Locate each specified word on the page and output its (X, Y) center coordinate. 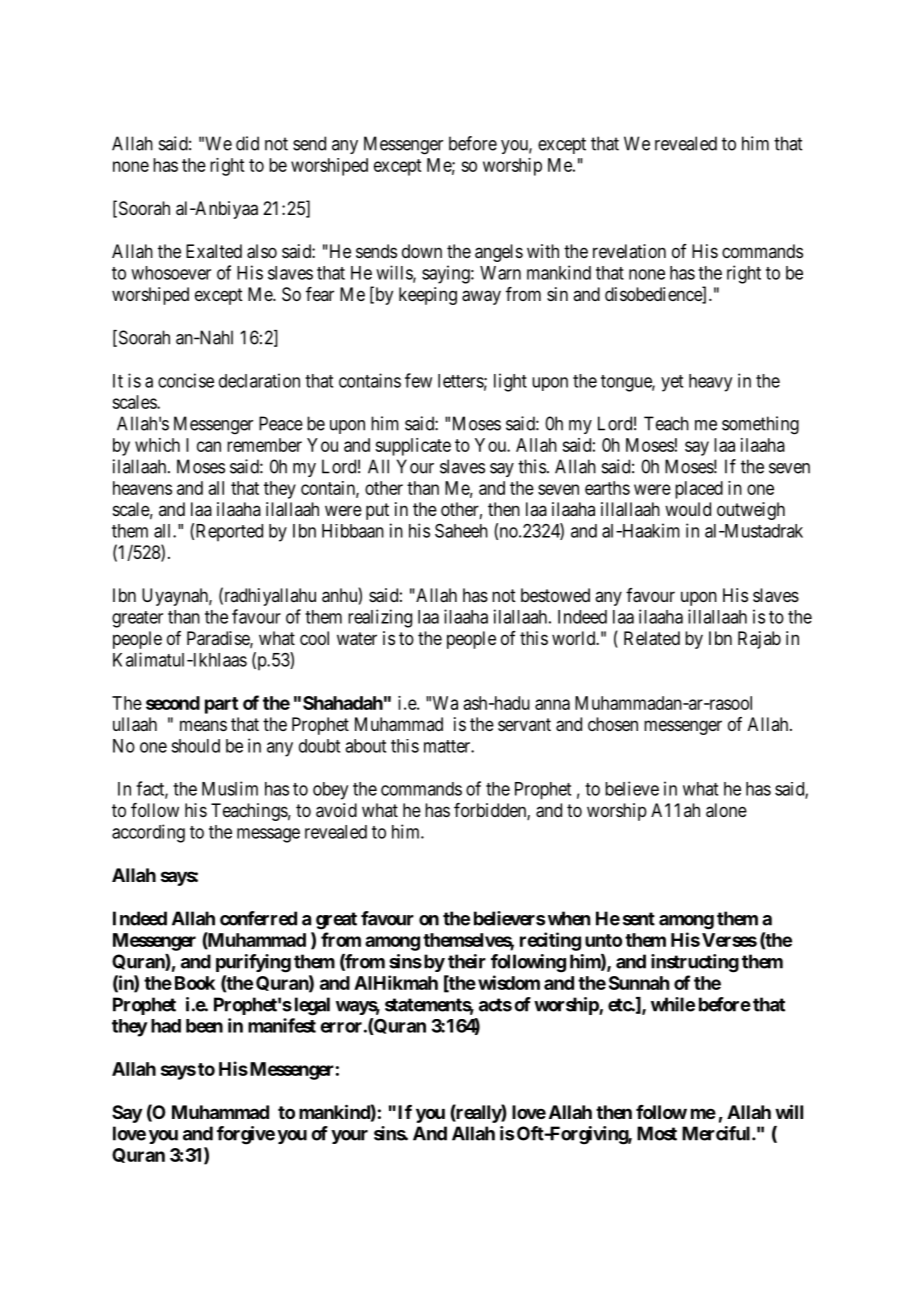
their (467, 961)
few (418, 380)
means (203, 726)
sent (639, 919)
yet (672, 383)
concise (186, 380)
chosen (613, 724)
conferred (258, 918)
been (204, 1026)
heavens (142, 488)
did (247, 143)
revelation (629, 251)
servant (524, 724)
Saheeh (461, 530)
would (688, 509)
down (422, 251)
